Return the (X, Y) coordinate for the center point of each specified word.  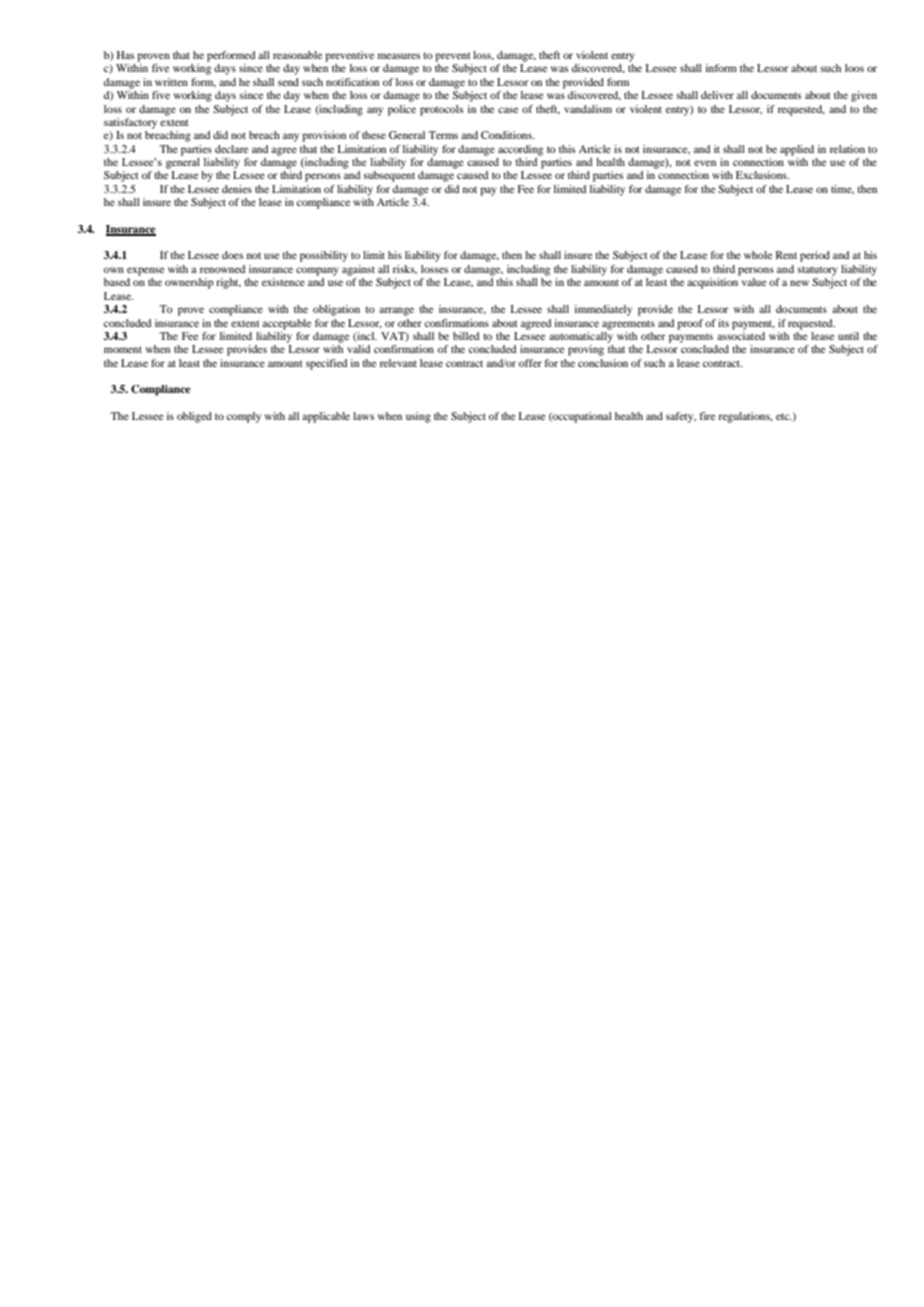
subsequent (389, 176)
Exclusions (762, 175)
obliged (194, 417)
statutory (818, 271)
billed (466, 336)
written (171, 82)
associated (741, 334)
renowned (222, 269)
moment (123, 349)
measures (399, 56)
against (358, 270)
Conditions (507, 135)
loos (854, 68)
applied (797, 150)
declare (231, 149)
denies (237, 189)
